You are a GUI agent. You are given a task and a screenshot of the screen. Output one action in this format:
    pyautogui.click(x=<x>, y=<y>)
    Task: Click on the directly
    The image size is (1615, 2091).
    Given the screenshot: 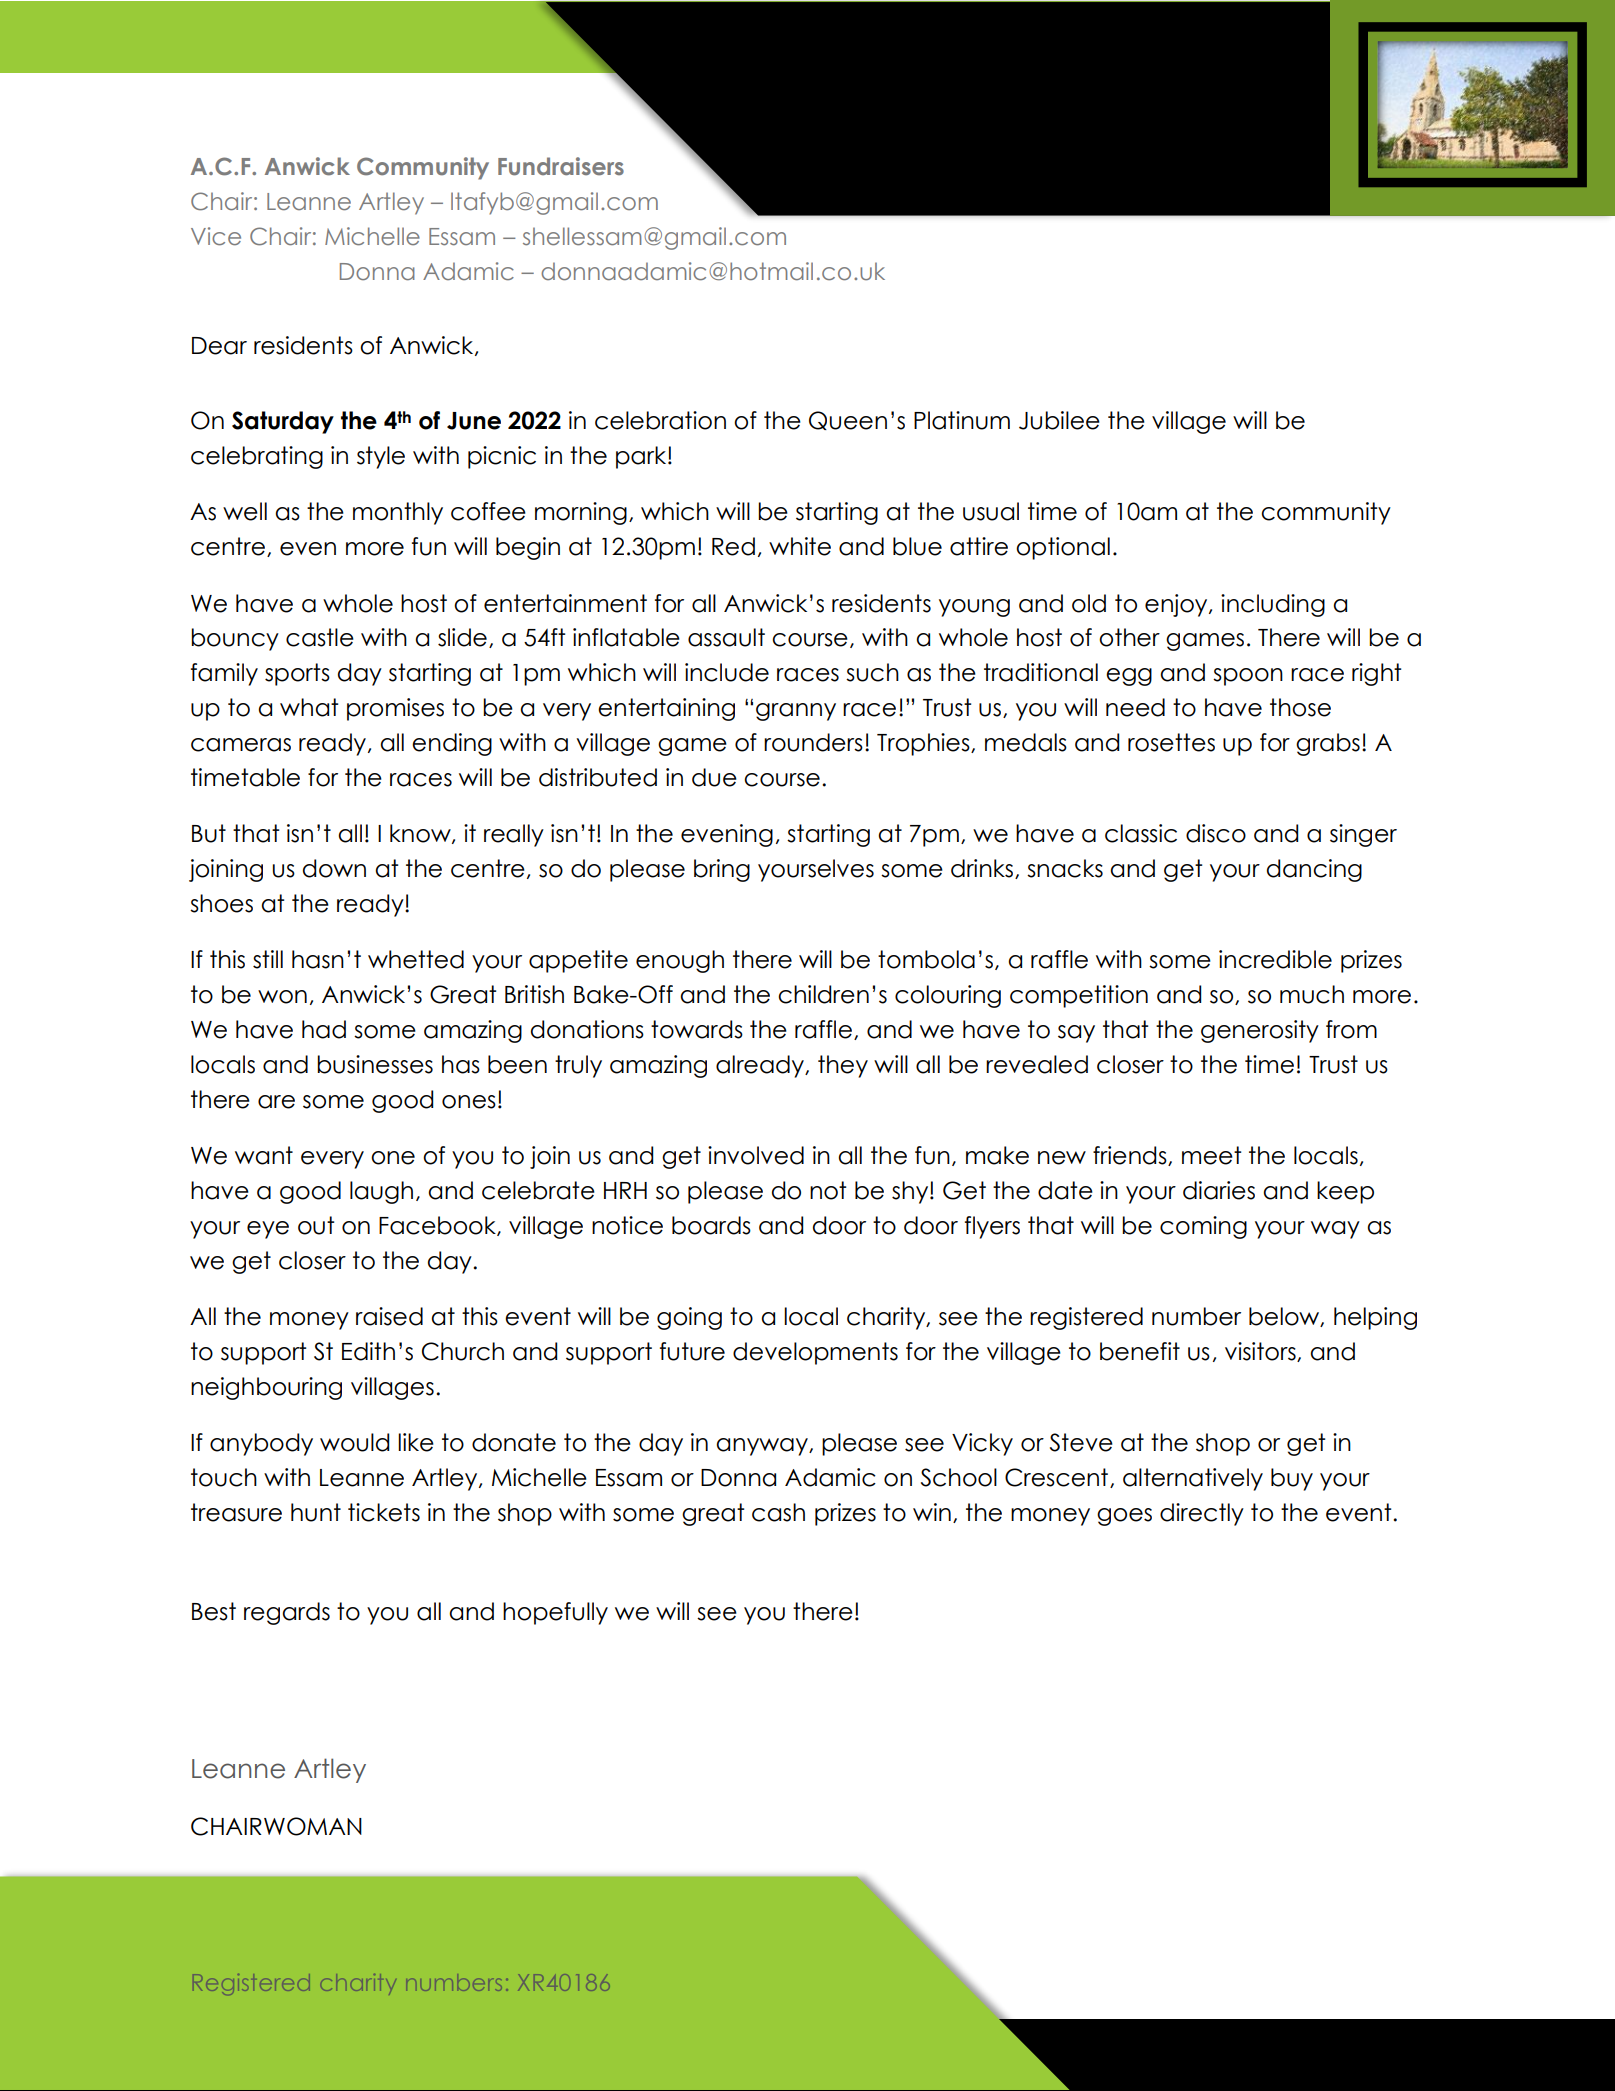 What is the action you would take?
    pyautogui.click(x=1202, y=1514)
